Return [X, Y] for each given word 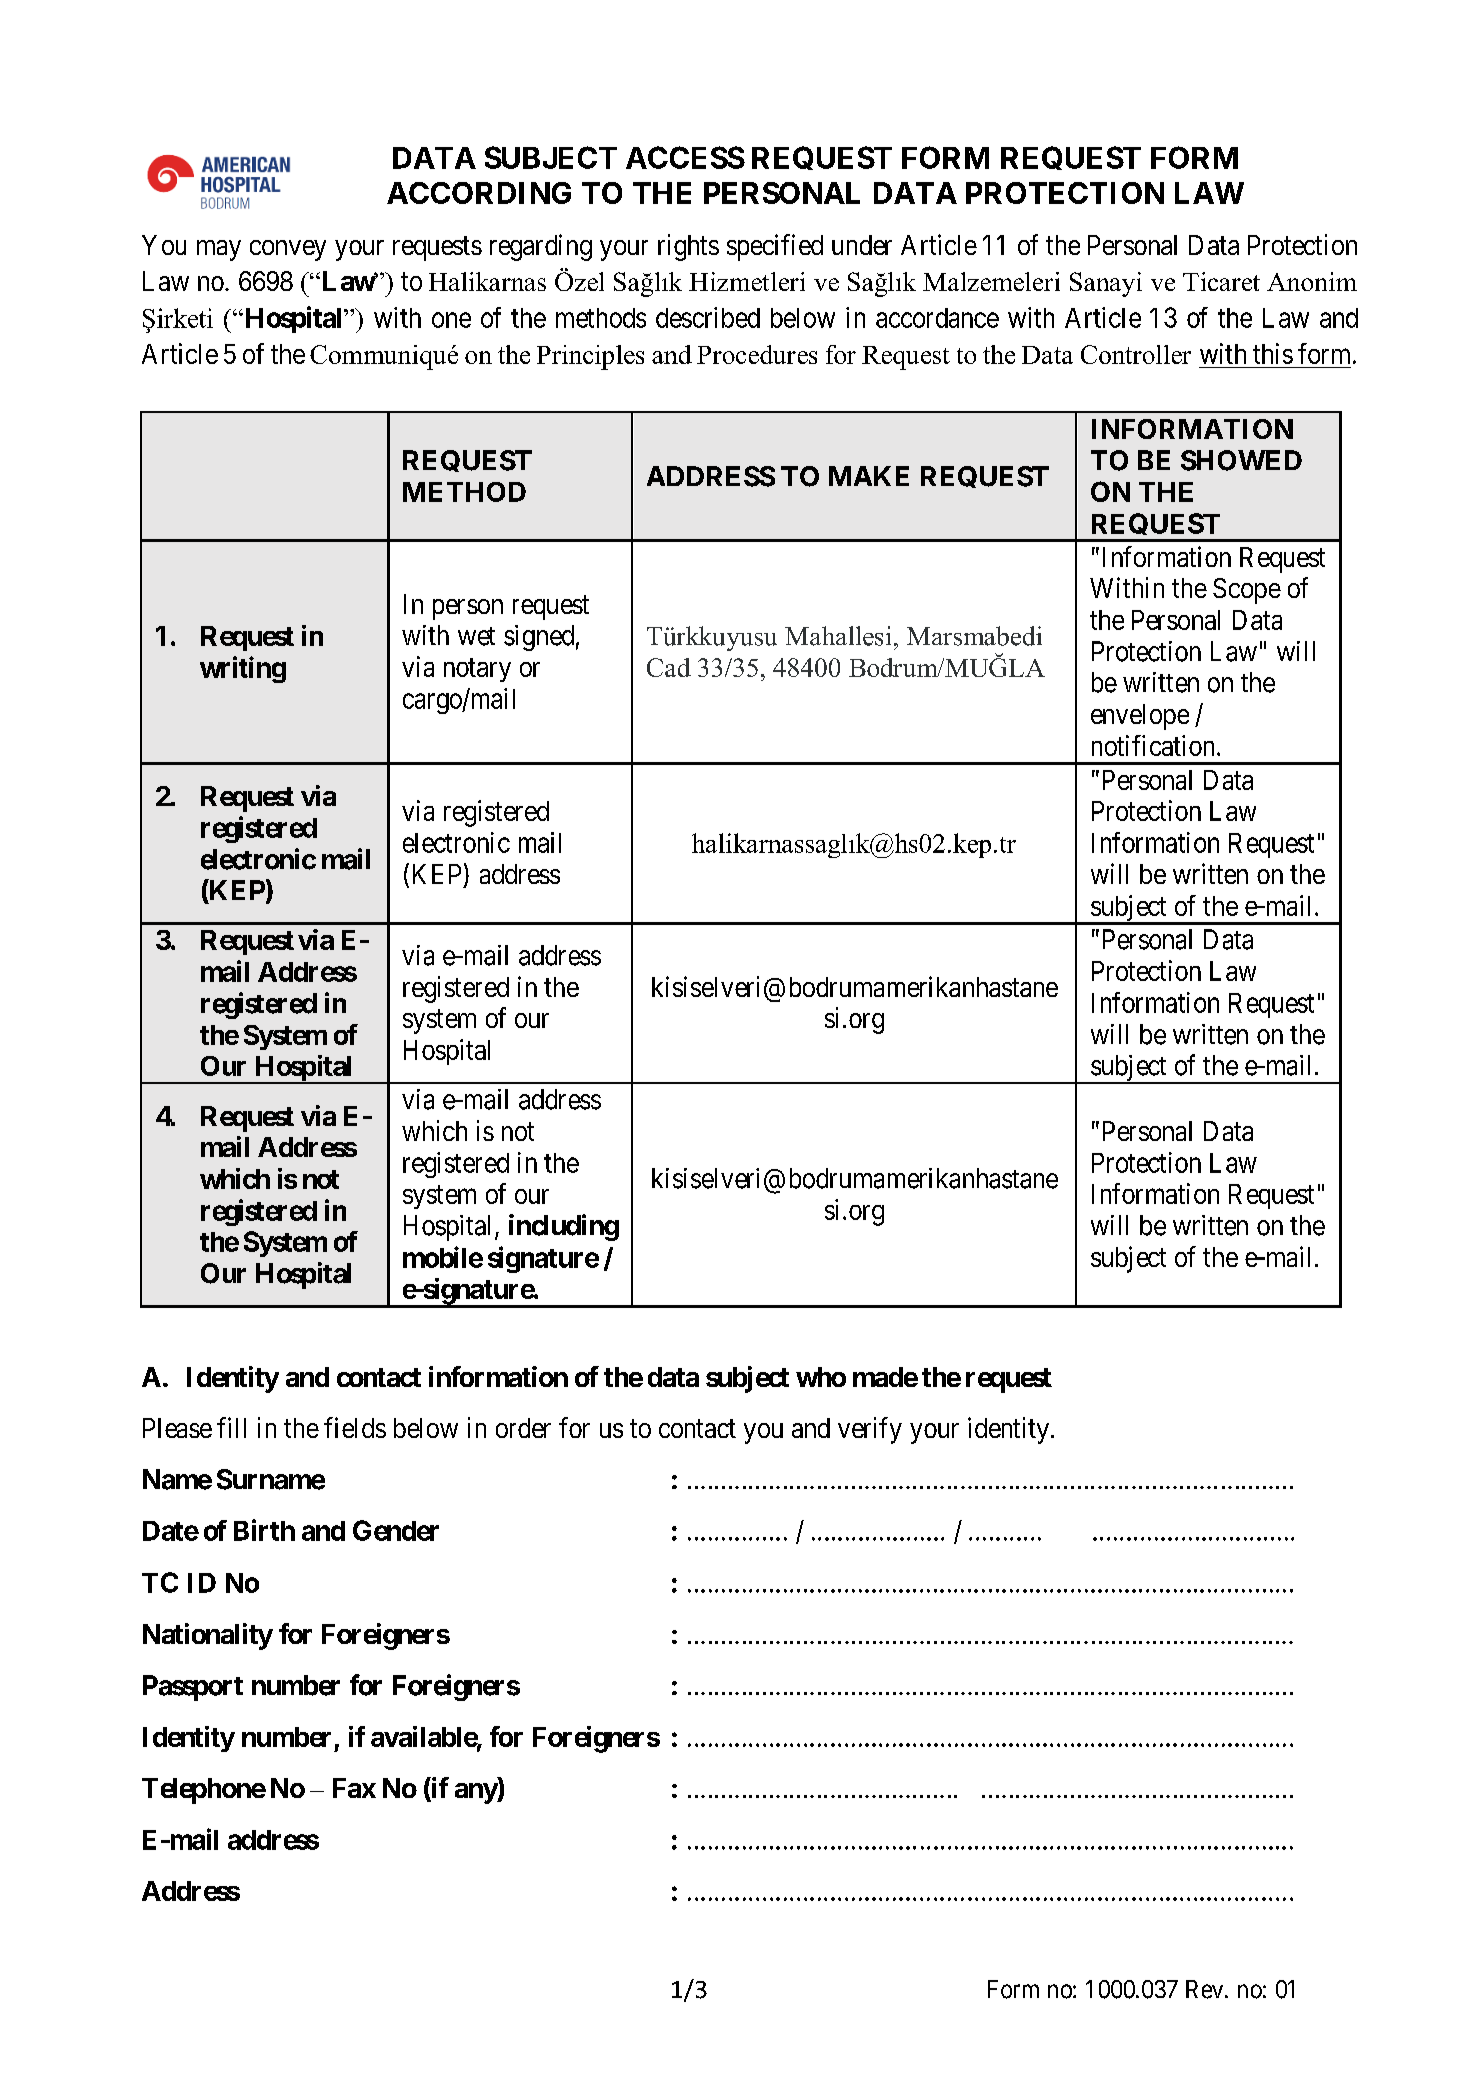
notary [477, 670]
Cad [669, 667]
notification [1155, 745]
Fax [354, 1788]
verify [870, 1430]
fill [231, 1427]
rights [688, 247]
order [523, 1428]
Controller [1136, 354]
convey [288, 250]
